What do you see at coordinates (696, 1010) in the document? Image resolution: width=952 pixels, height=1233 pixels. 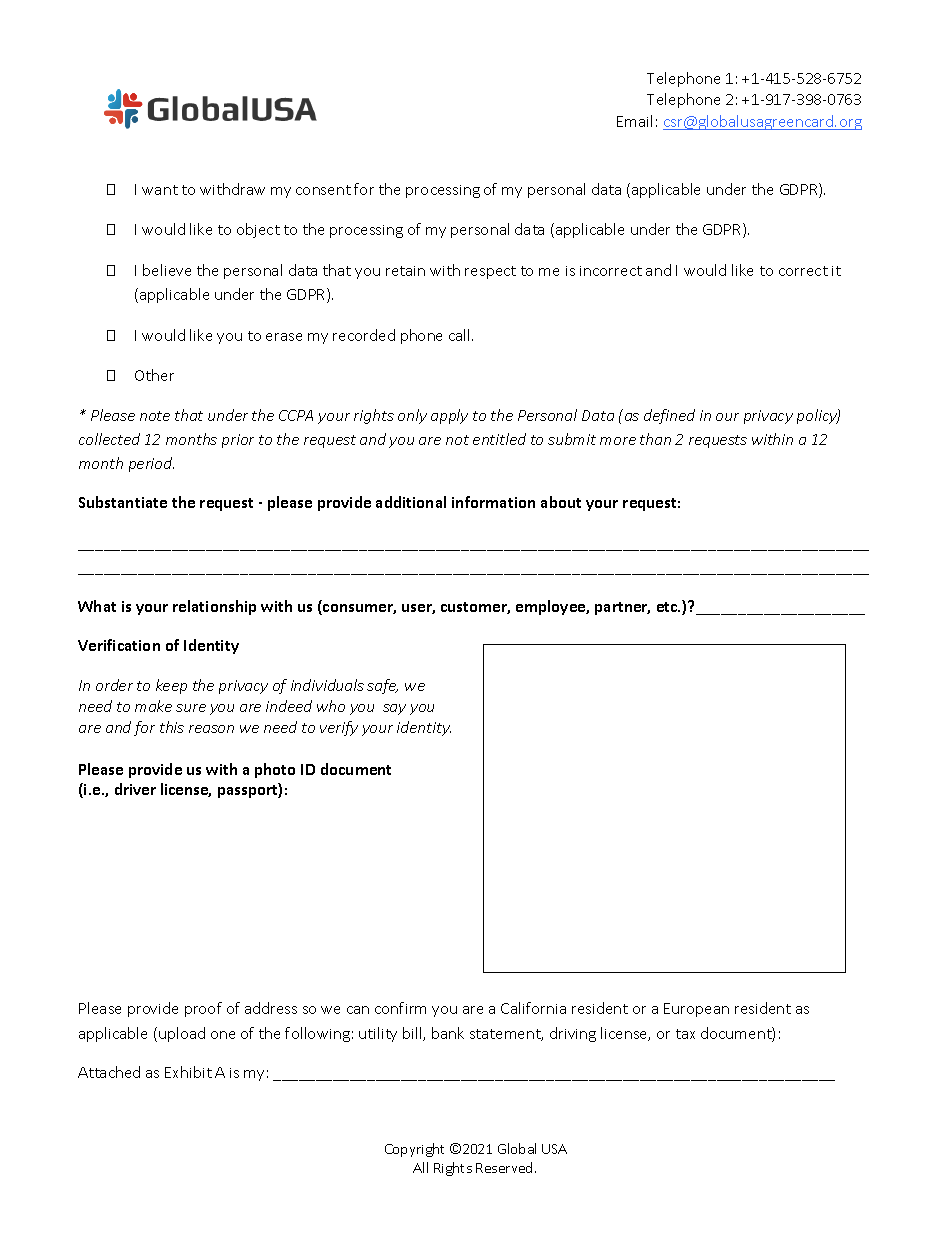 I see `European` at bounding box center [696, 1010].
